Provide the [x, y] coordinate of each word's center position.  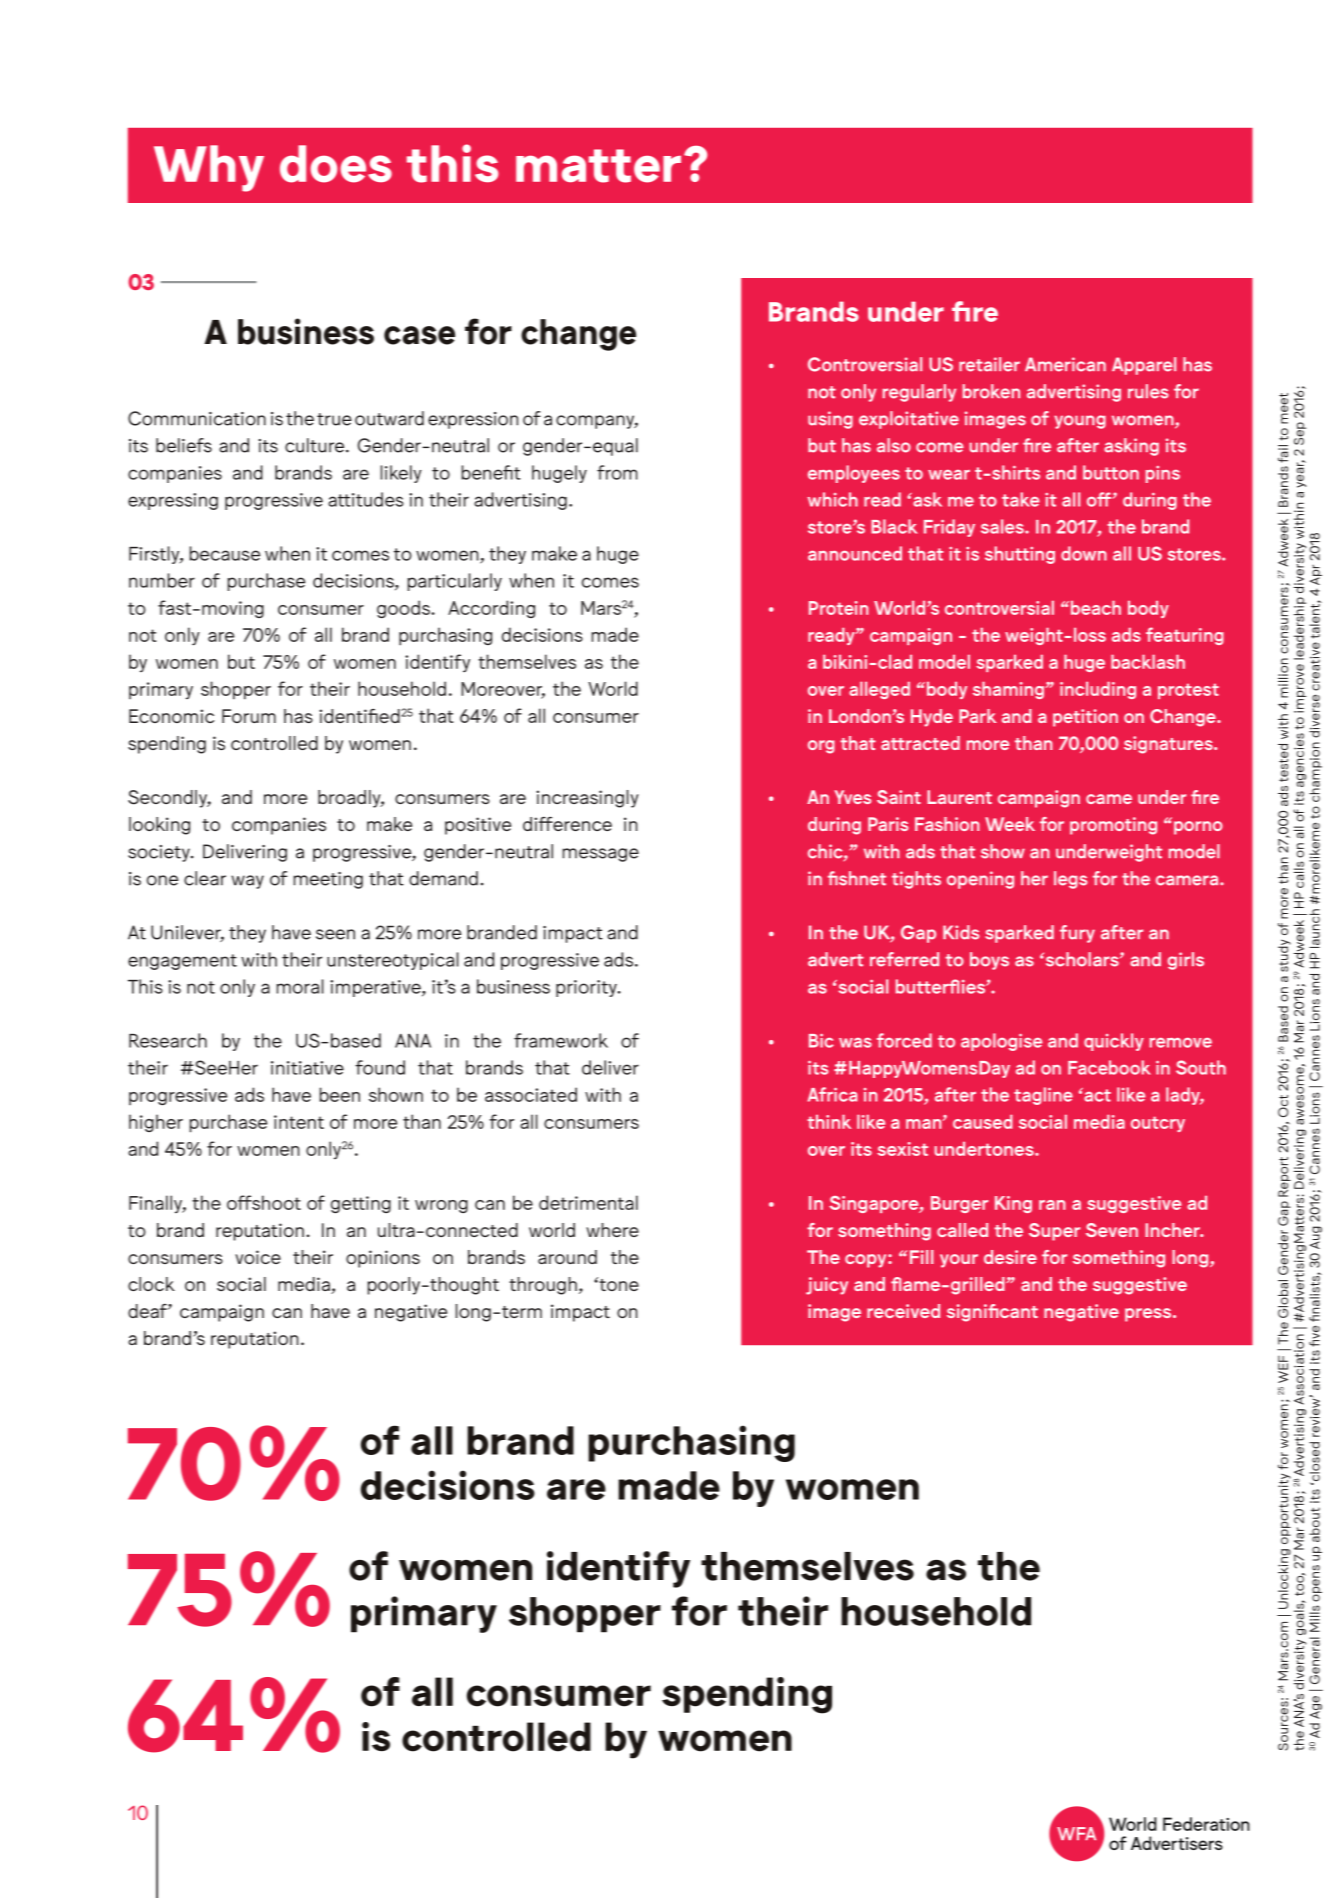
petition [1085, 718]
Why [209, 168]
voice [258, 1257]
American [1065, 364]
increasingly [587, 799]
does [336, 164]
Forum [249, 716]
